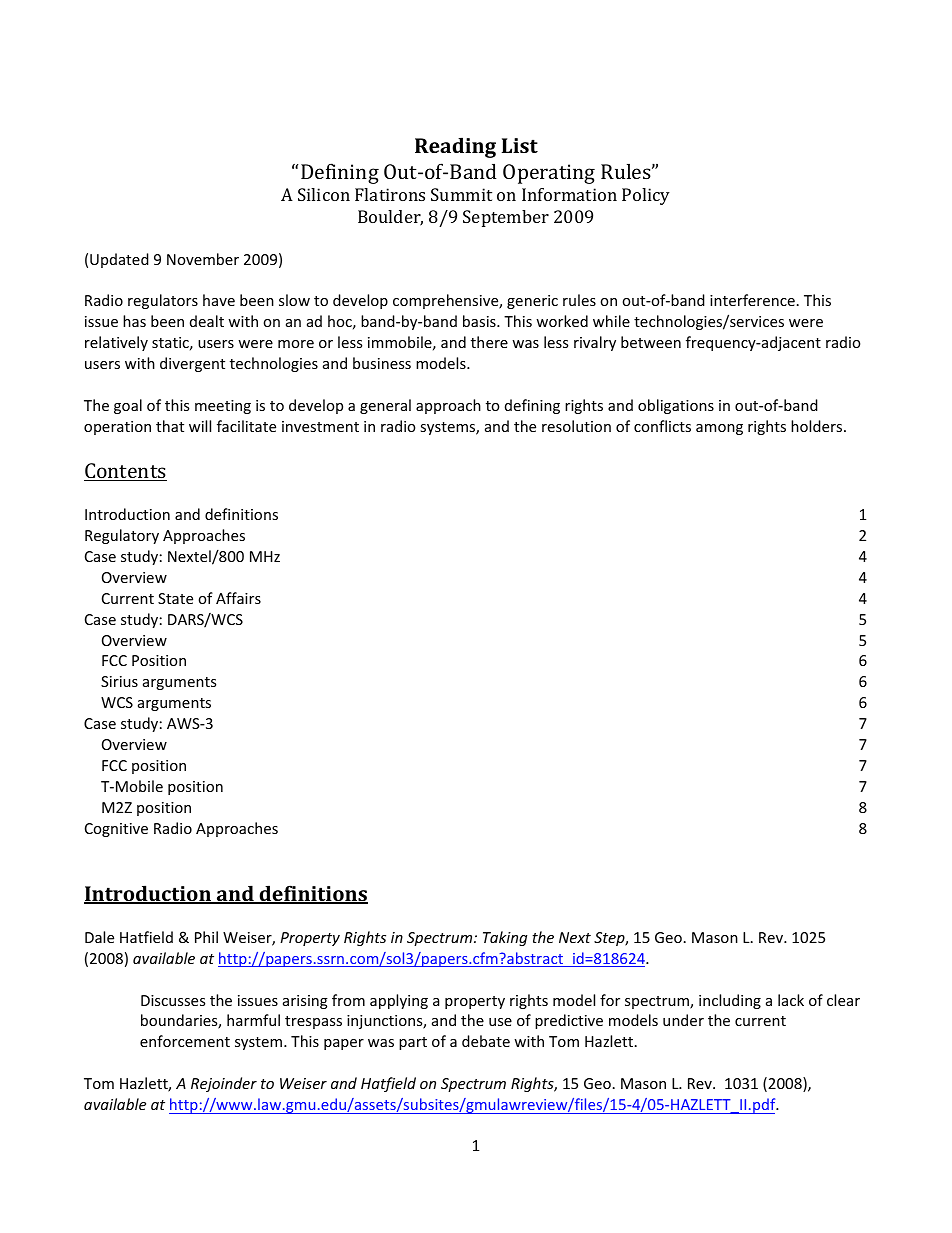 Image resolution: width=952 pixels, height=1233 pixels. I want to click on including, so click(730, 1001).
